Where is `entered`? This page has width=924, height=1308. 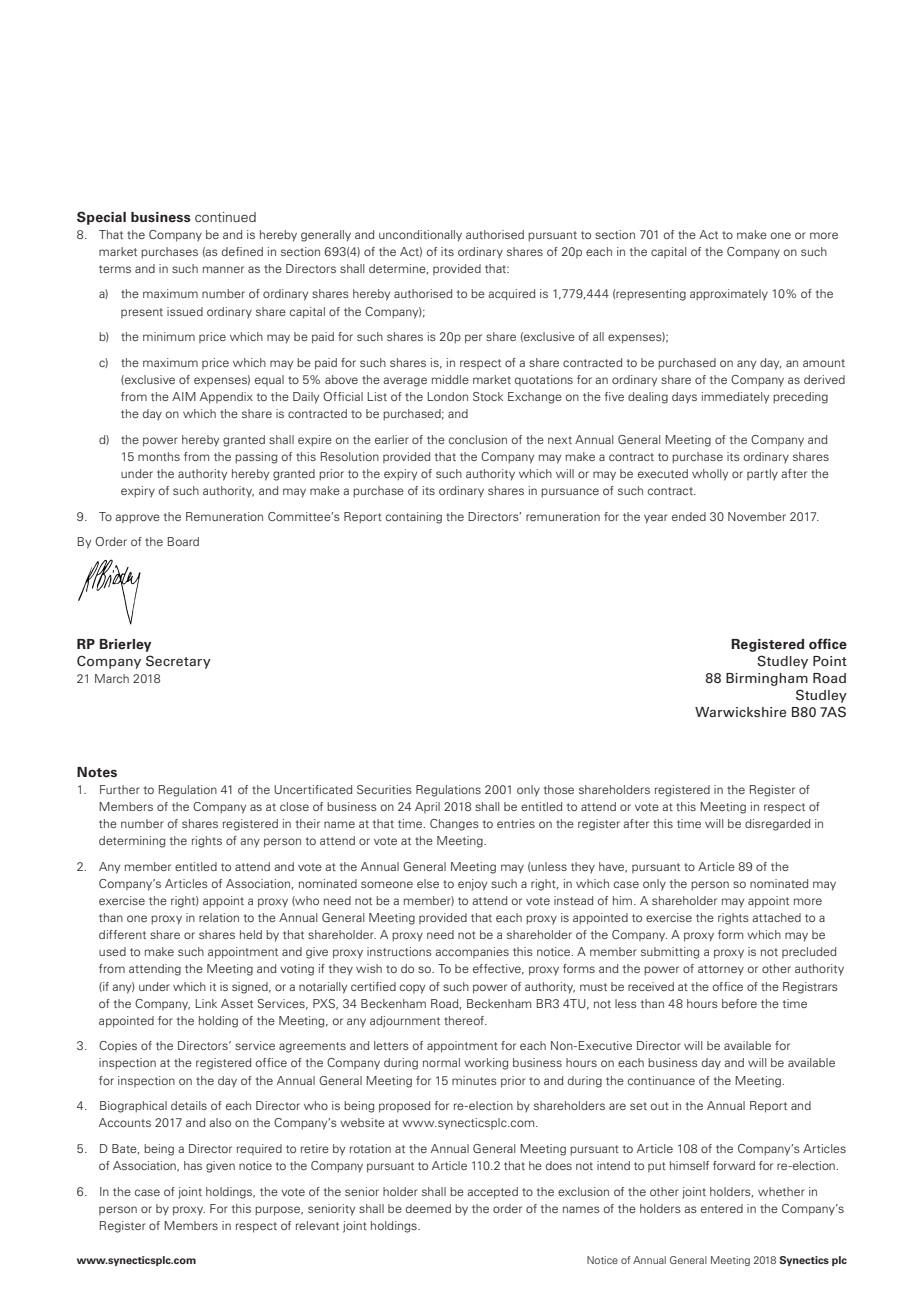 entered is located at coordinates (722, 1208).
